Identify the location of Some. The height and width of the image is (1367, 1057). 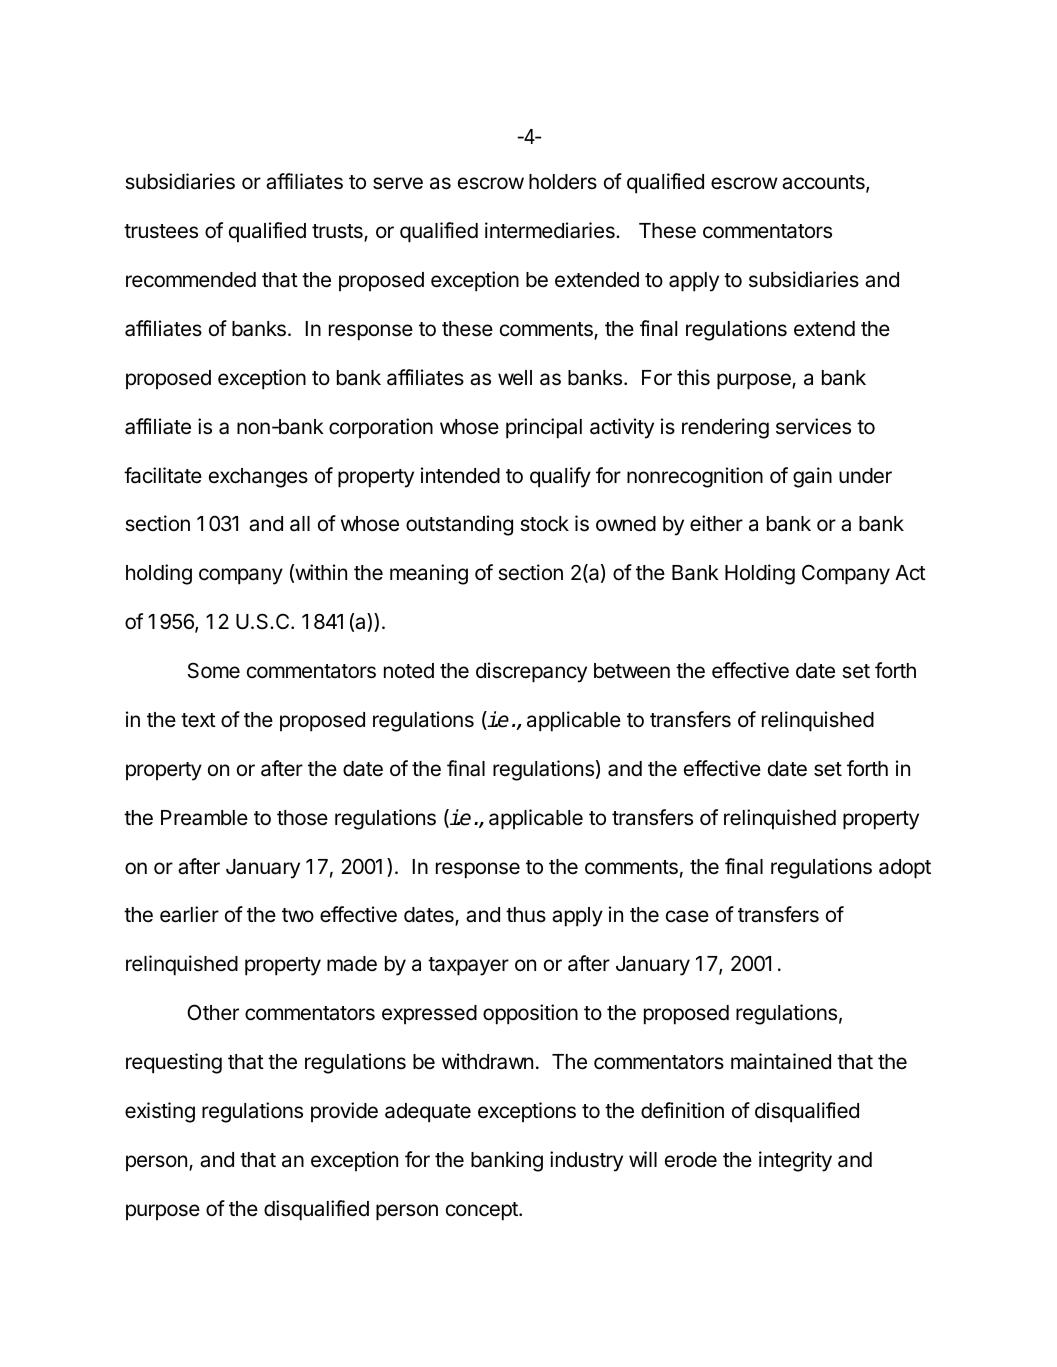
(214, 670).
